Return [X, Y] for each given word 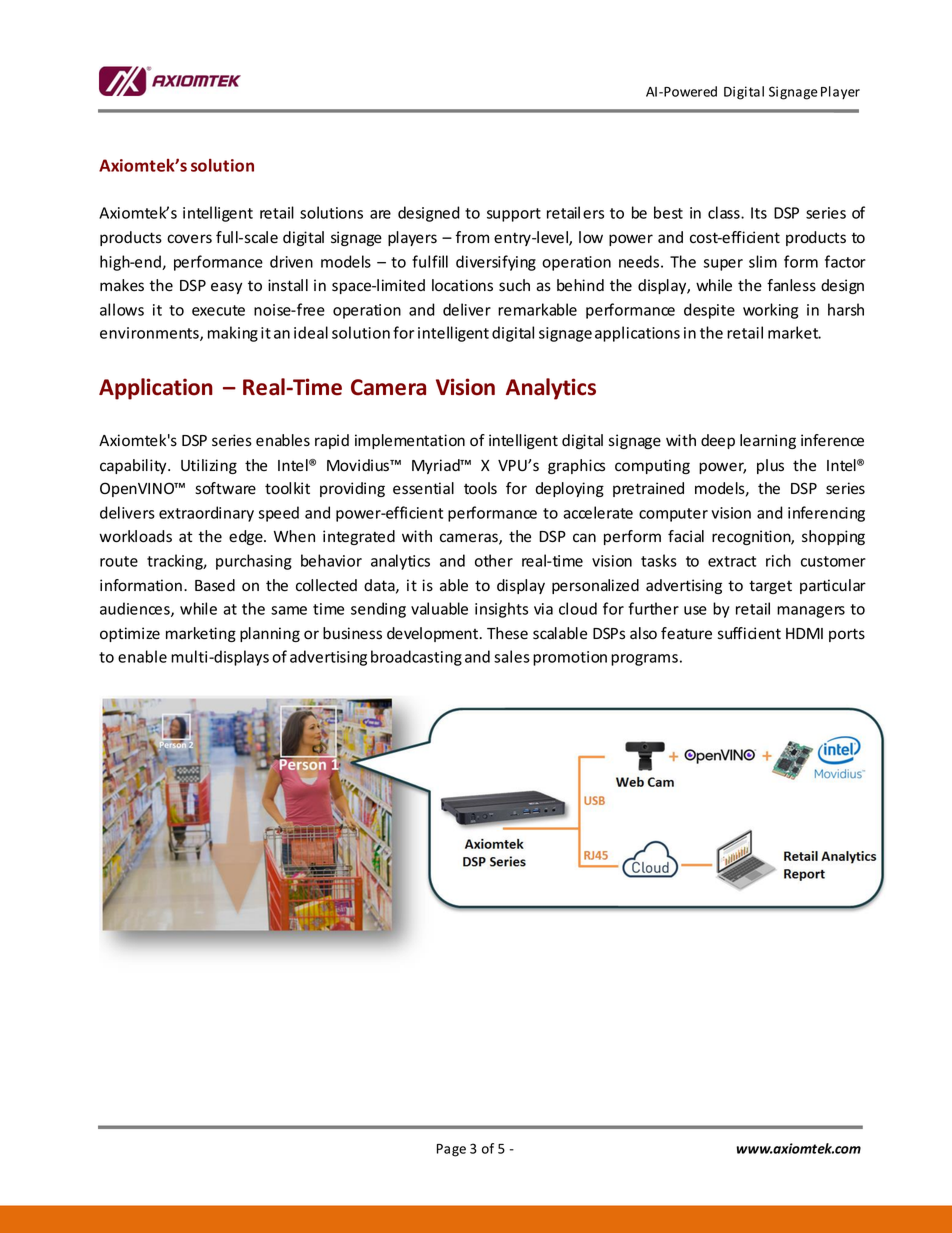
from [472, 237]
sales [512, 656]
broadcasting [416, 658]
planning [270, 634]
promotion [570, 658]
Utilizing [209, 466]
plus [770, 466]
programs [644, 660]
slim [763, 261]
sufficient [749, 633]
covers [189, 239]
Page [451, 1150]
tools [480, 488]
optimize [130, 634]
